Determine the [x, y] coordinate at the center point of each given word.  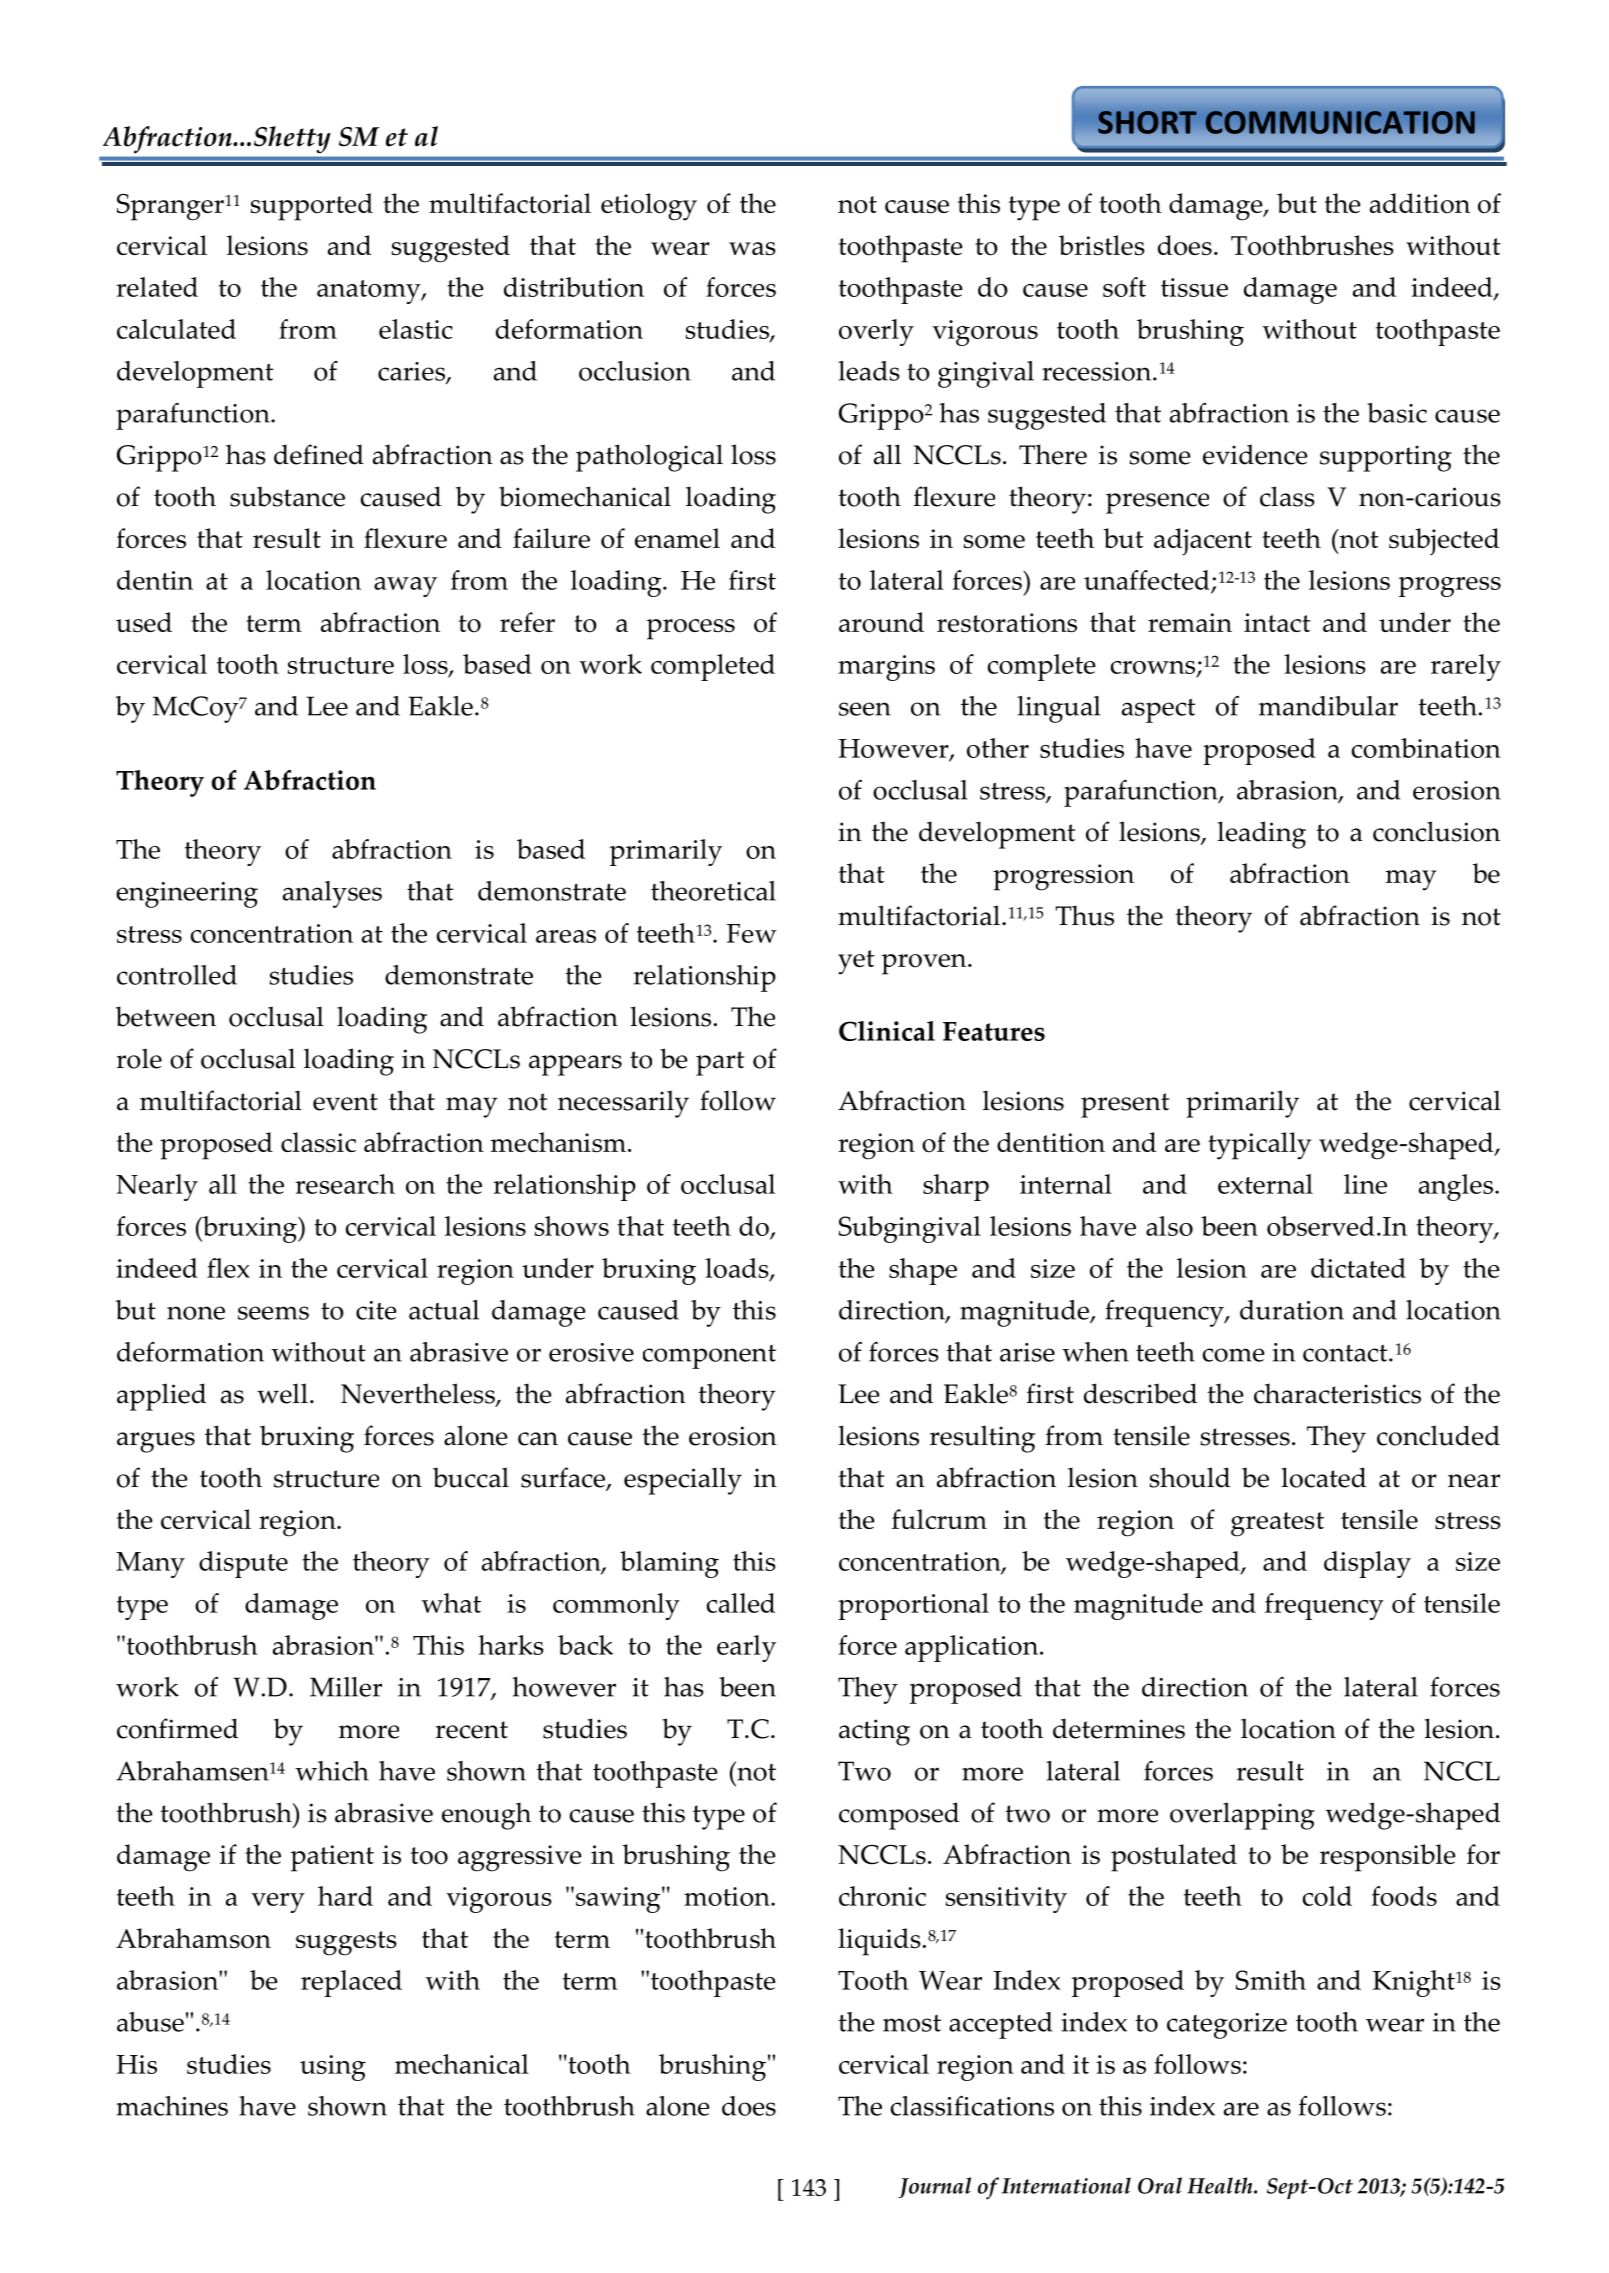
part [720, 1063]
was [752, 248]
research [345, 1184]
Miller [346, 1687]
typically [1260, 1146]
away [405, 587]
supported [312, 207]
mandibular [1328, 706]
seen [865, 709]
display [1367, 1564]
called [741, 1603]
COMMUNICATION [1340, 122]
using [333, 2068]
